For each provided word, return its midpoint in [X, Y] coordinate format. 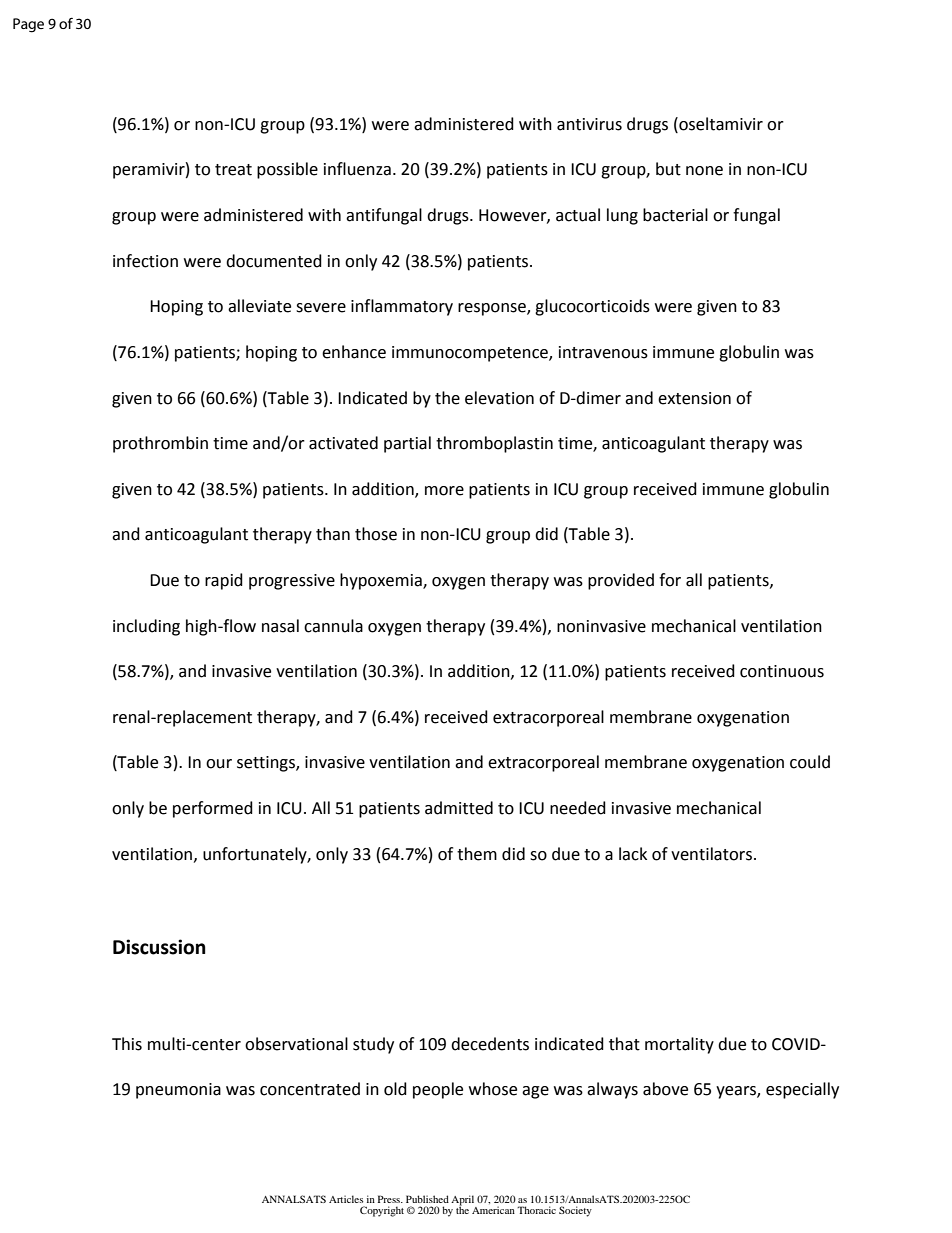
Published [427, 1199]
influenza [357, 169]
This [127, 1044]
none [704, 171]
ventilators [713, 854]
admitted [459, 808]
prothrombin [160, 444]
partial [407, 444]
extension [694, 398]
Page [28, 25]
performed [213, 809]
